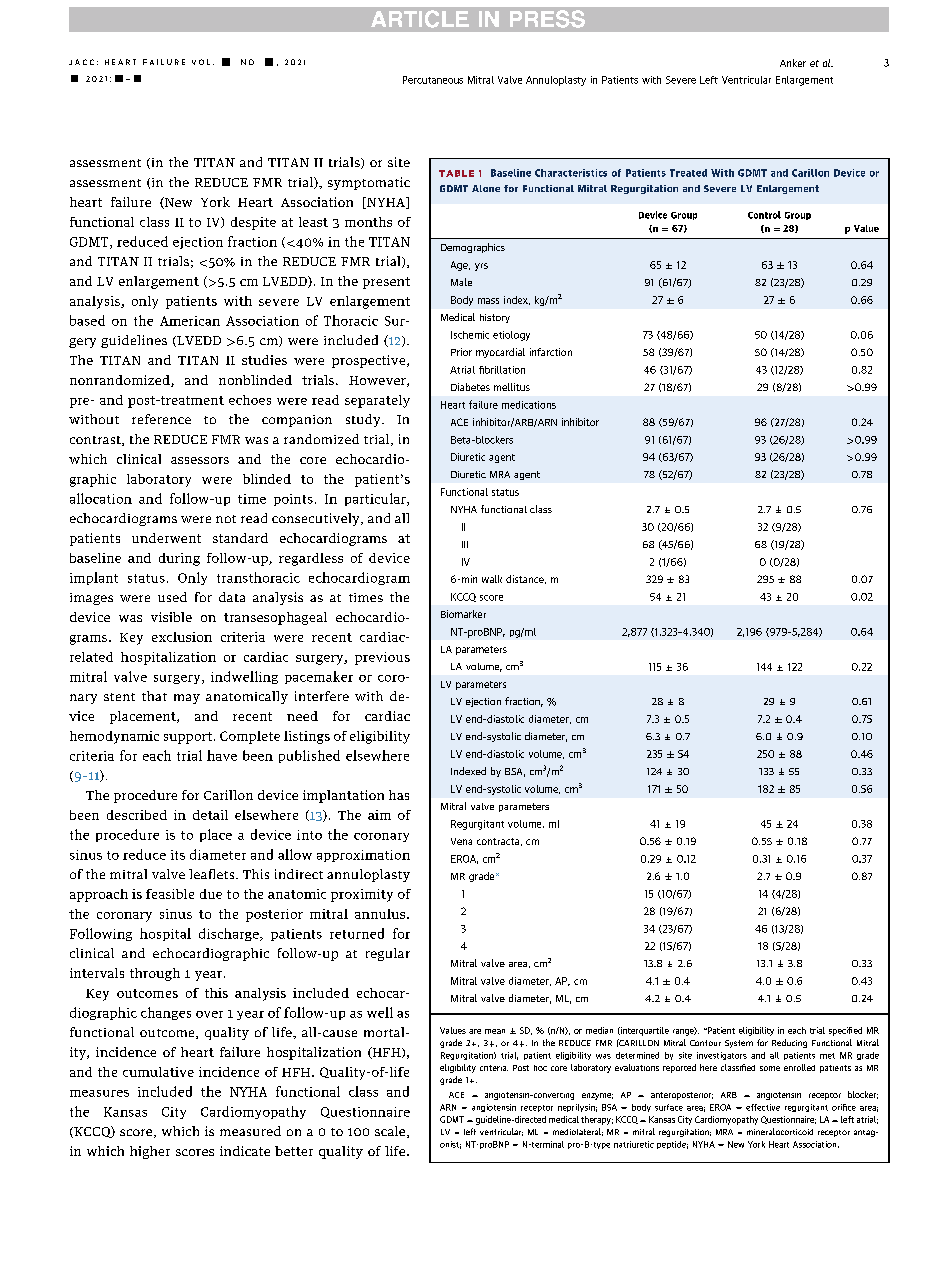  I want to click on walk, so click(492, 579).
